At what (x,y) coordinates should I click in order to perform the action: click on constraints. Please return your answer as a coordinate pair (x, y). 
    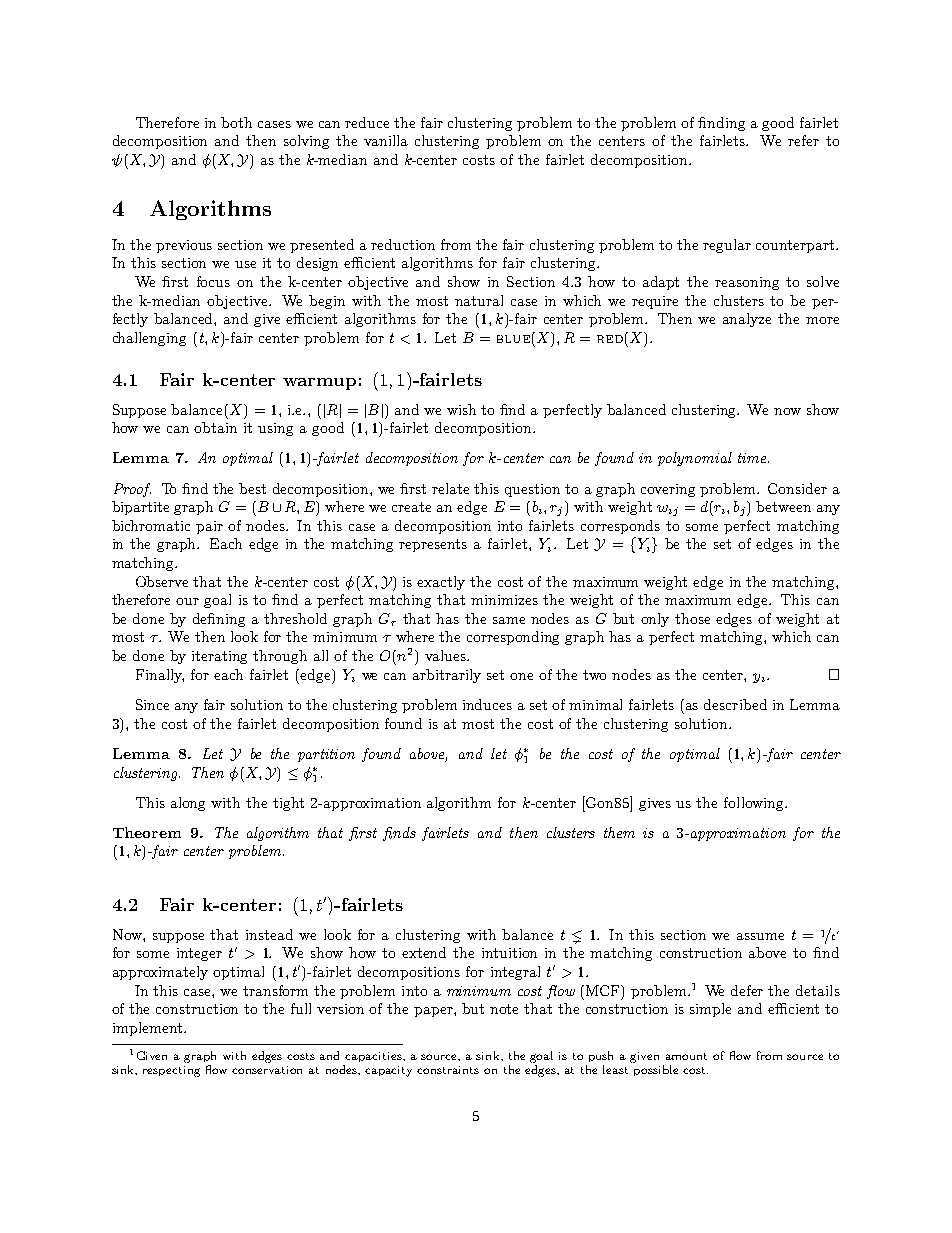
    Looking at the image, I should click on (448, 1070).
